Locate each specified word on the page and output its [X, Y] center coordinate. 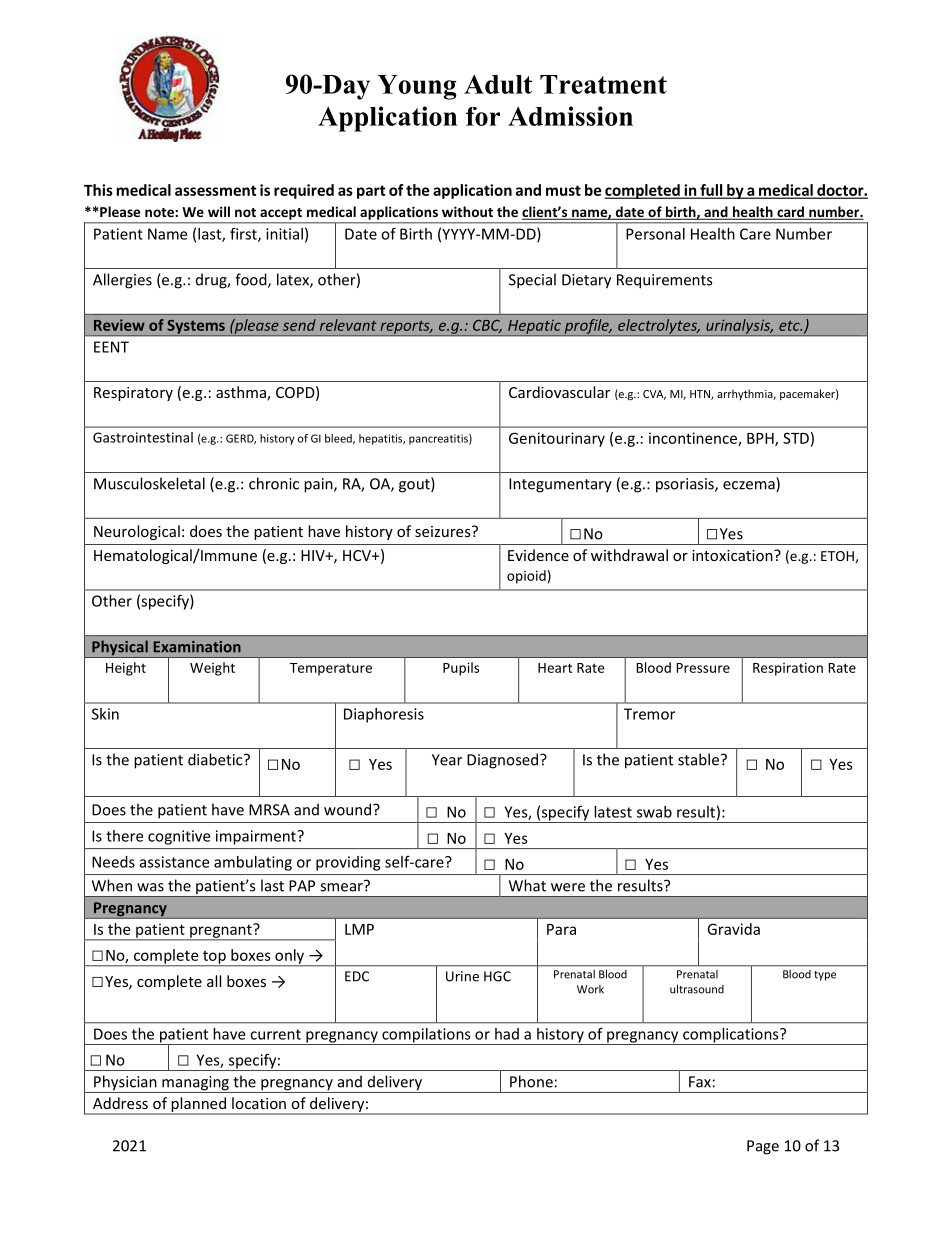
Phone [531, 1081]
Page [763, 1147]
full [711, 191]
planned [198, 1105]
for [483, 116]
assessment [216, 190]
